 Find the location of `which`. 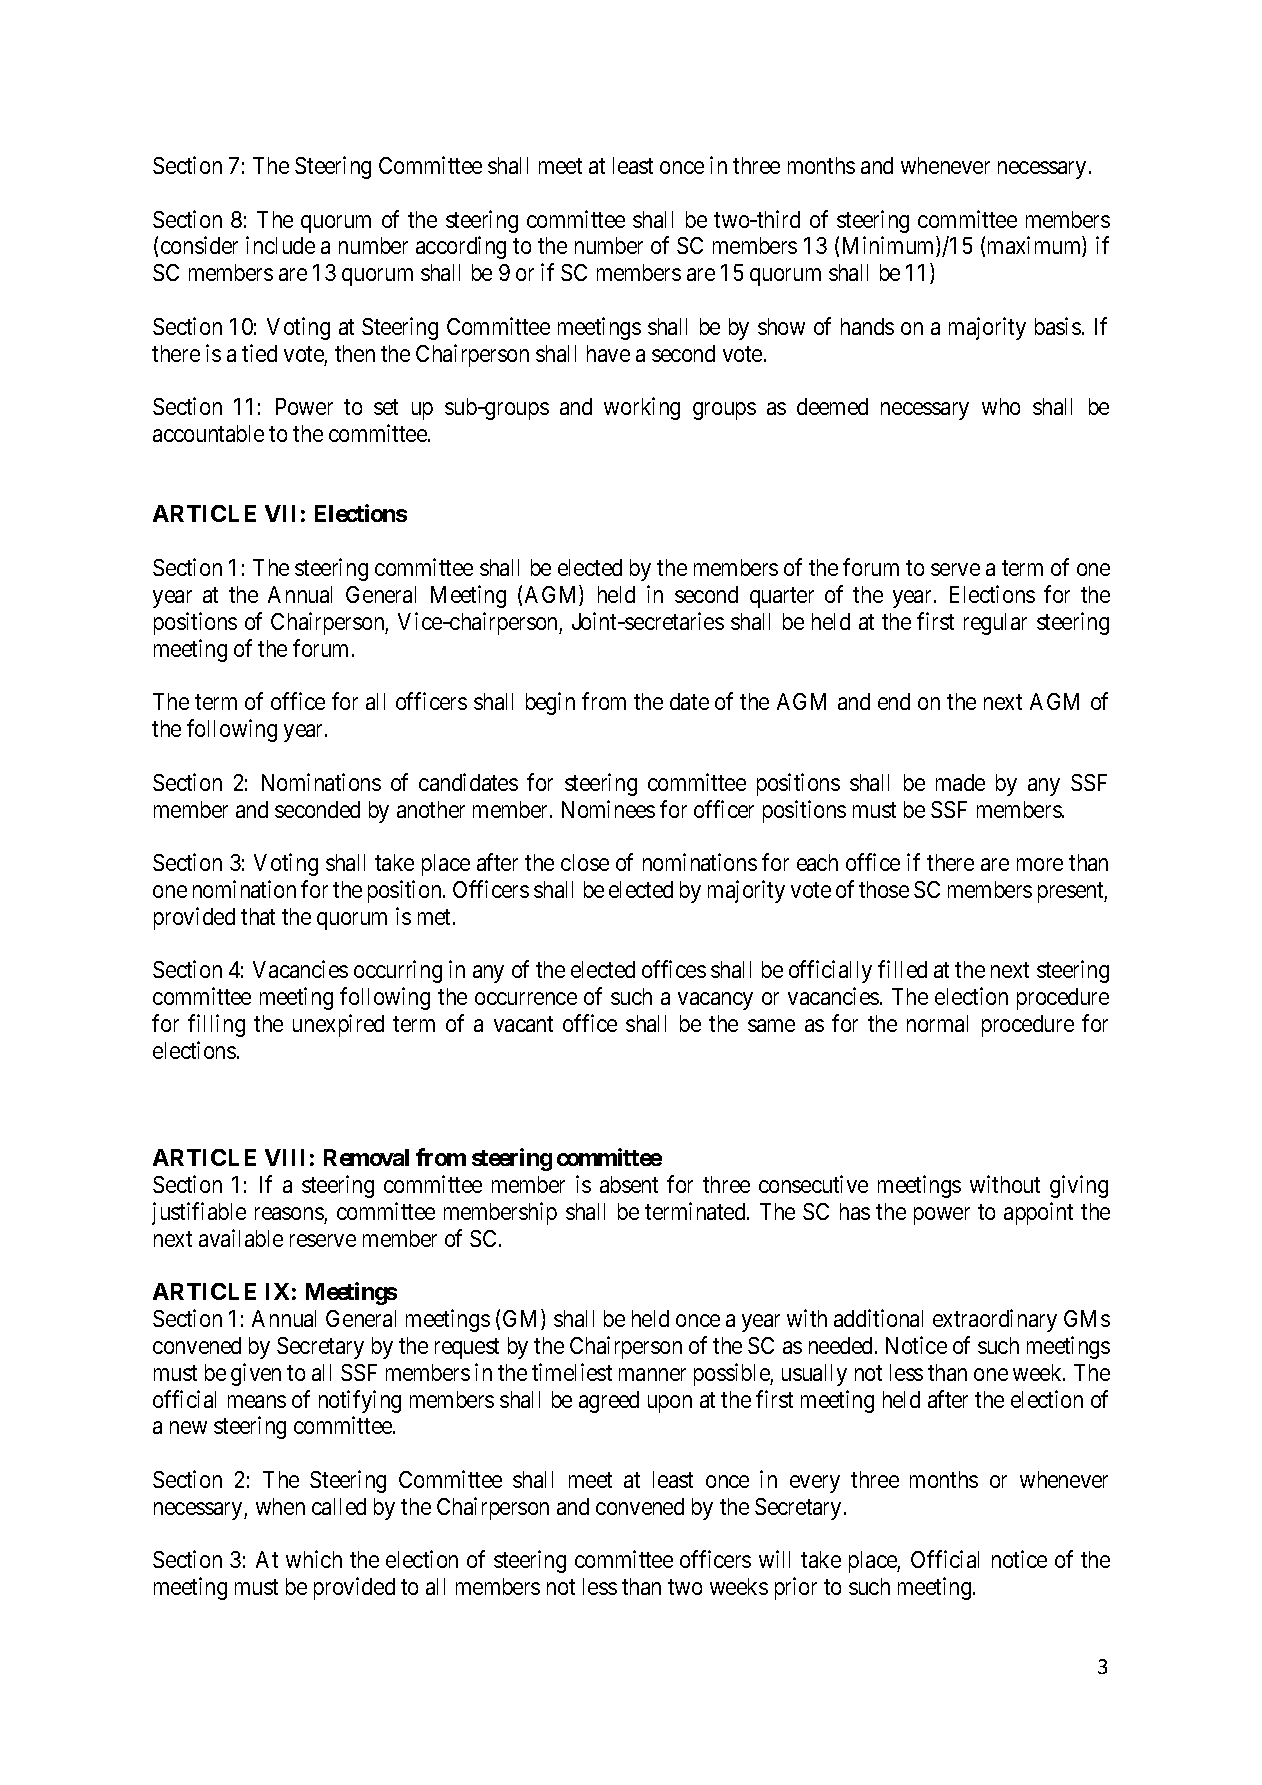

which is located at coordinates (314, 1559).
